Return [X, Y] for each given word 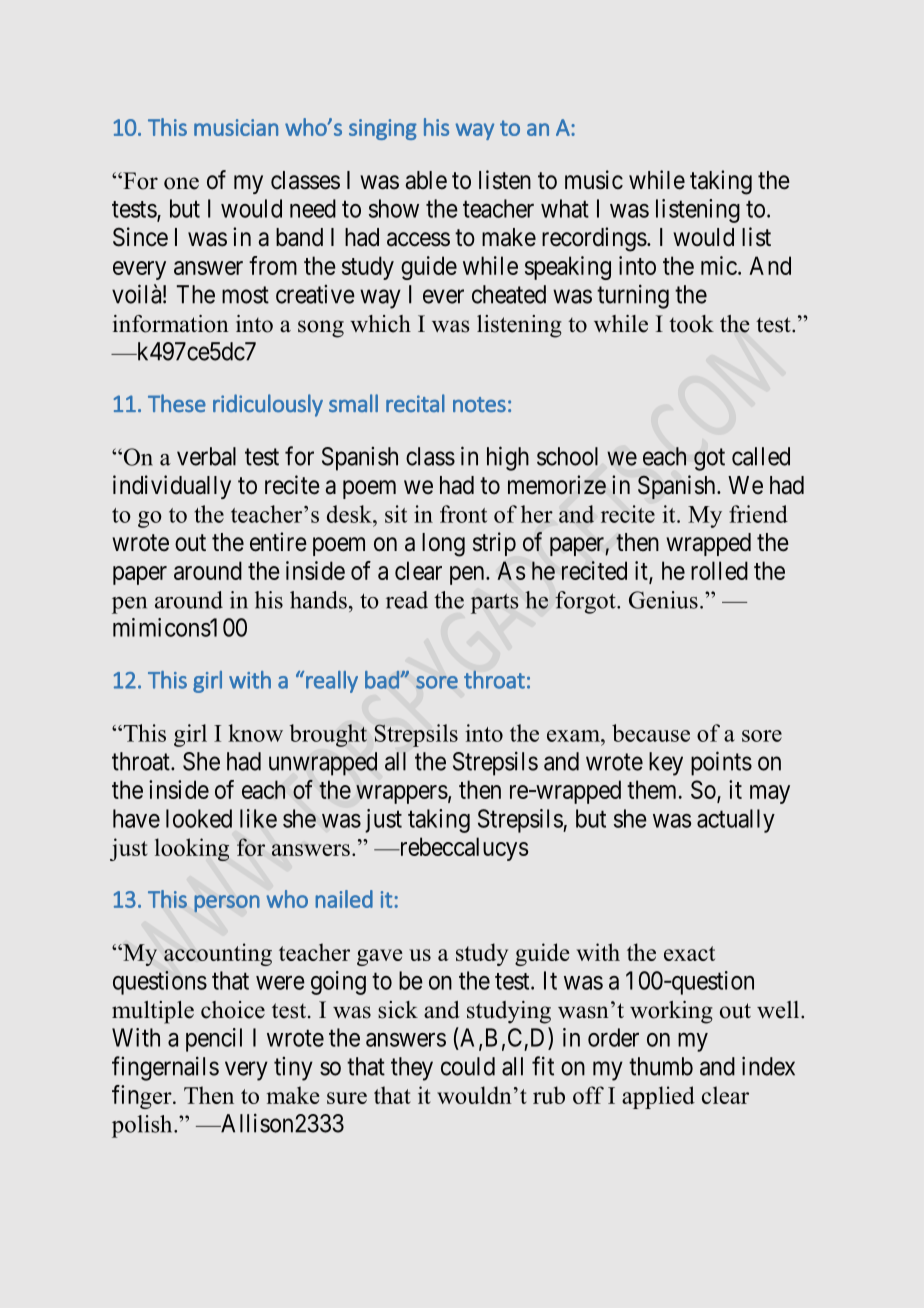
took [691, 324]
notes [479, 404]
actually [736, 821]
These [177, 403]
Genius [663, 600]
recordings [594, 239]
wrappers [402, 794]
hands [318, 600]
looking [192, 849]
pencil [214, 1040]
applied [658, 1097]
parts [495, 603]
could [468, 1066]
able [426, 180]
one [181, 183]
